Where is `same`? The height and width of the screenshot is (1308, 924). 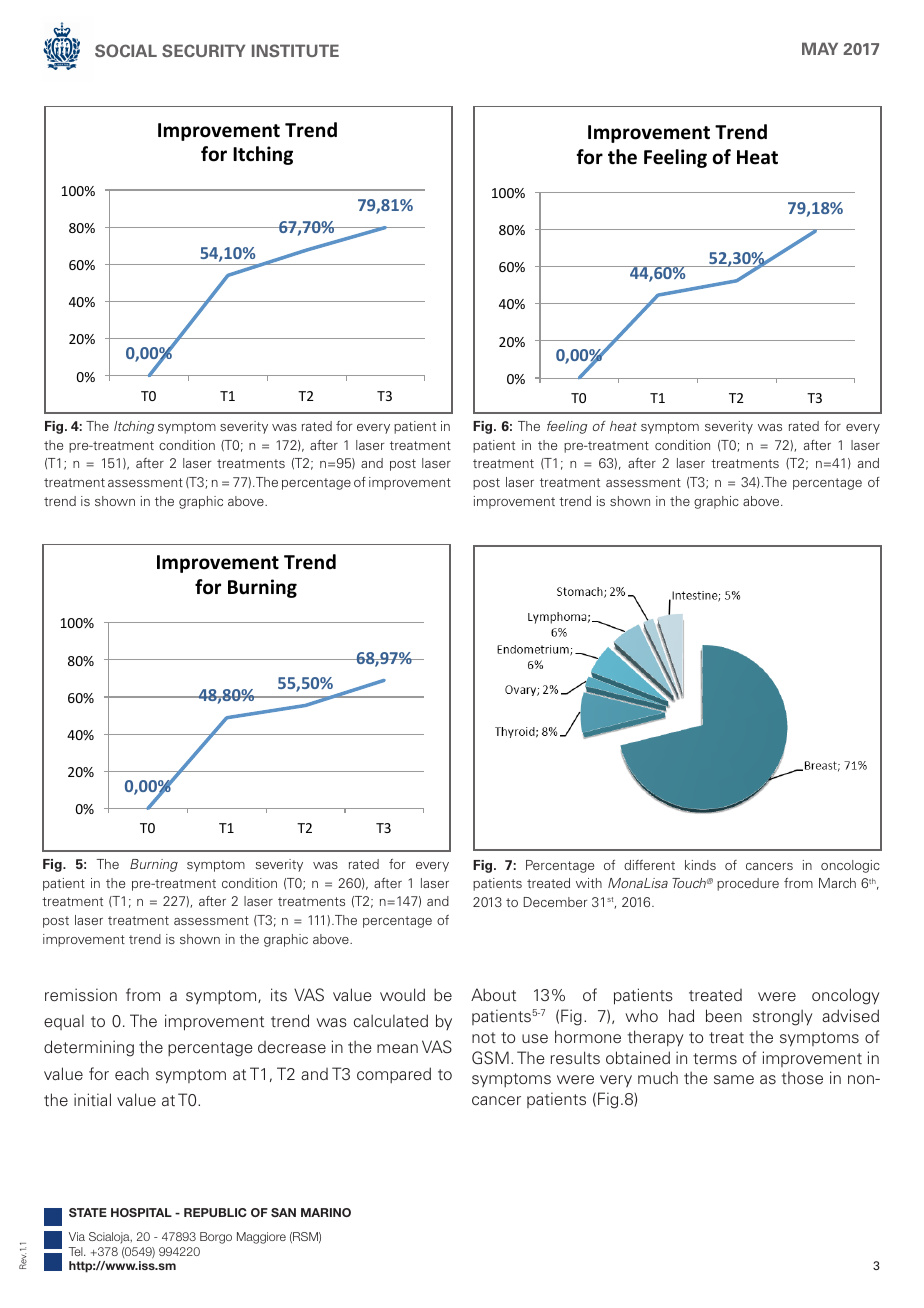
same is located at coordinates (734, 1079).
